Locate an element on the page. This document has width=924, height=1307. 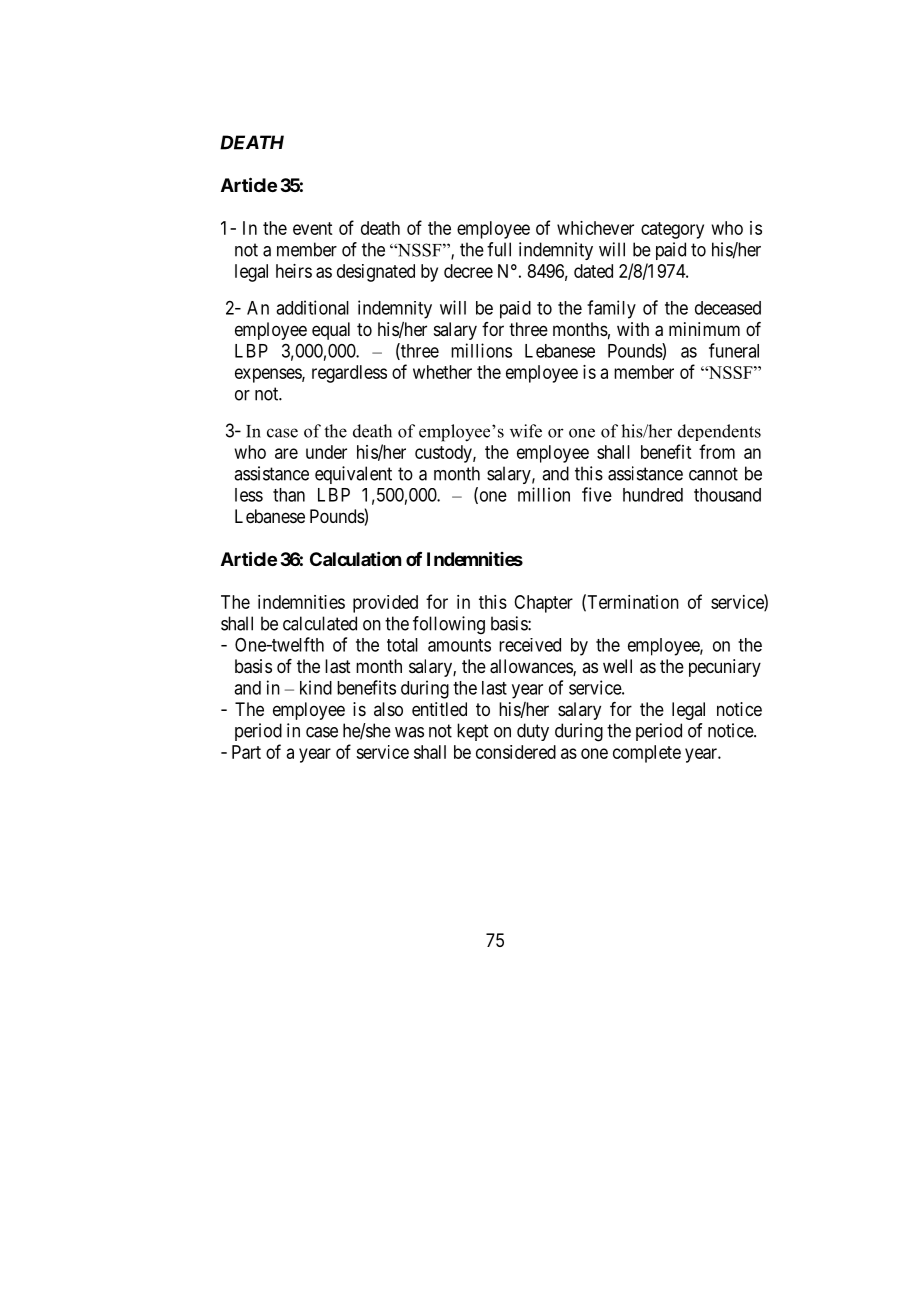
amounts is located at coordinates (459, 645).
